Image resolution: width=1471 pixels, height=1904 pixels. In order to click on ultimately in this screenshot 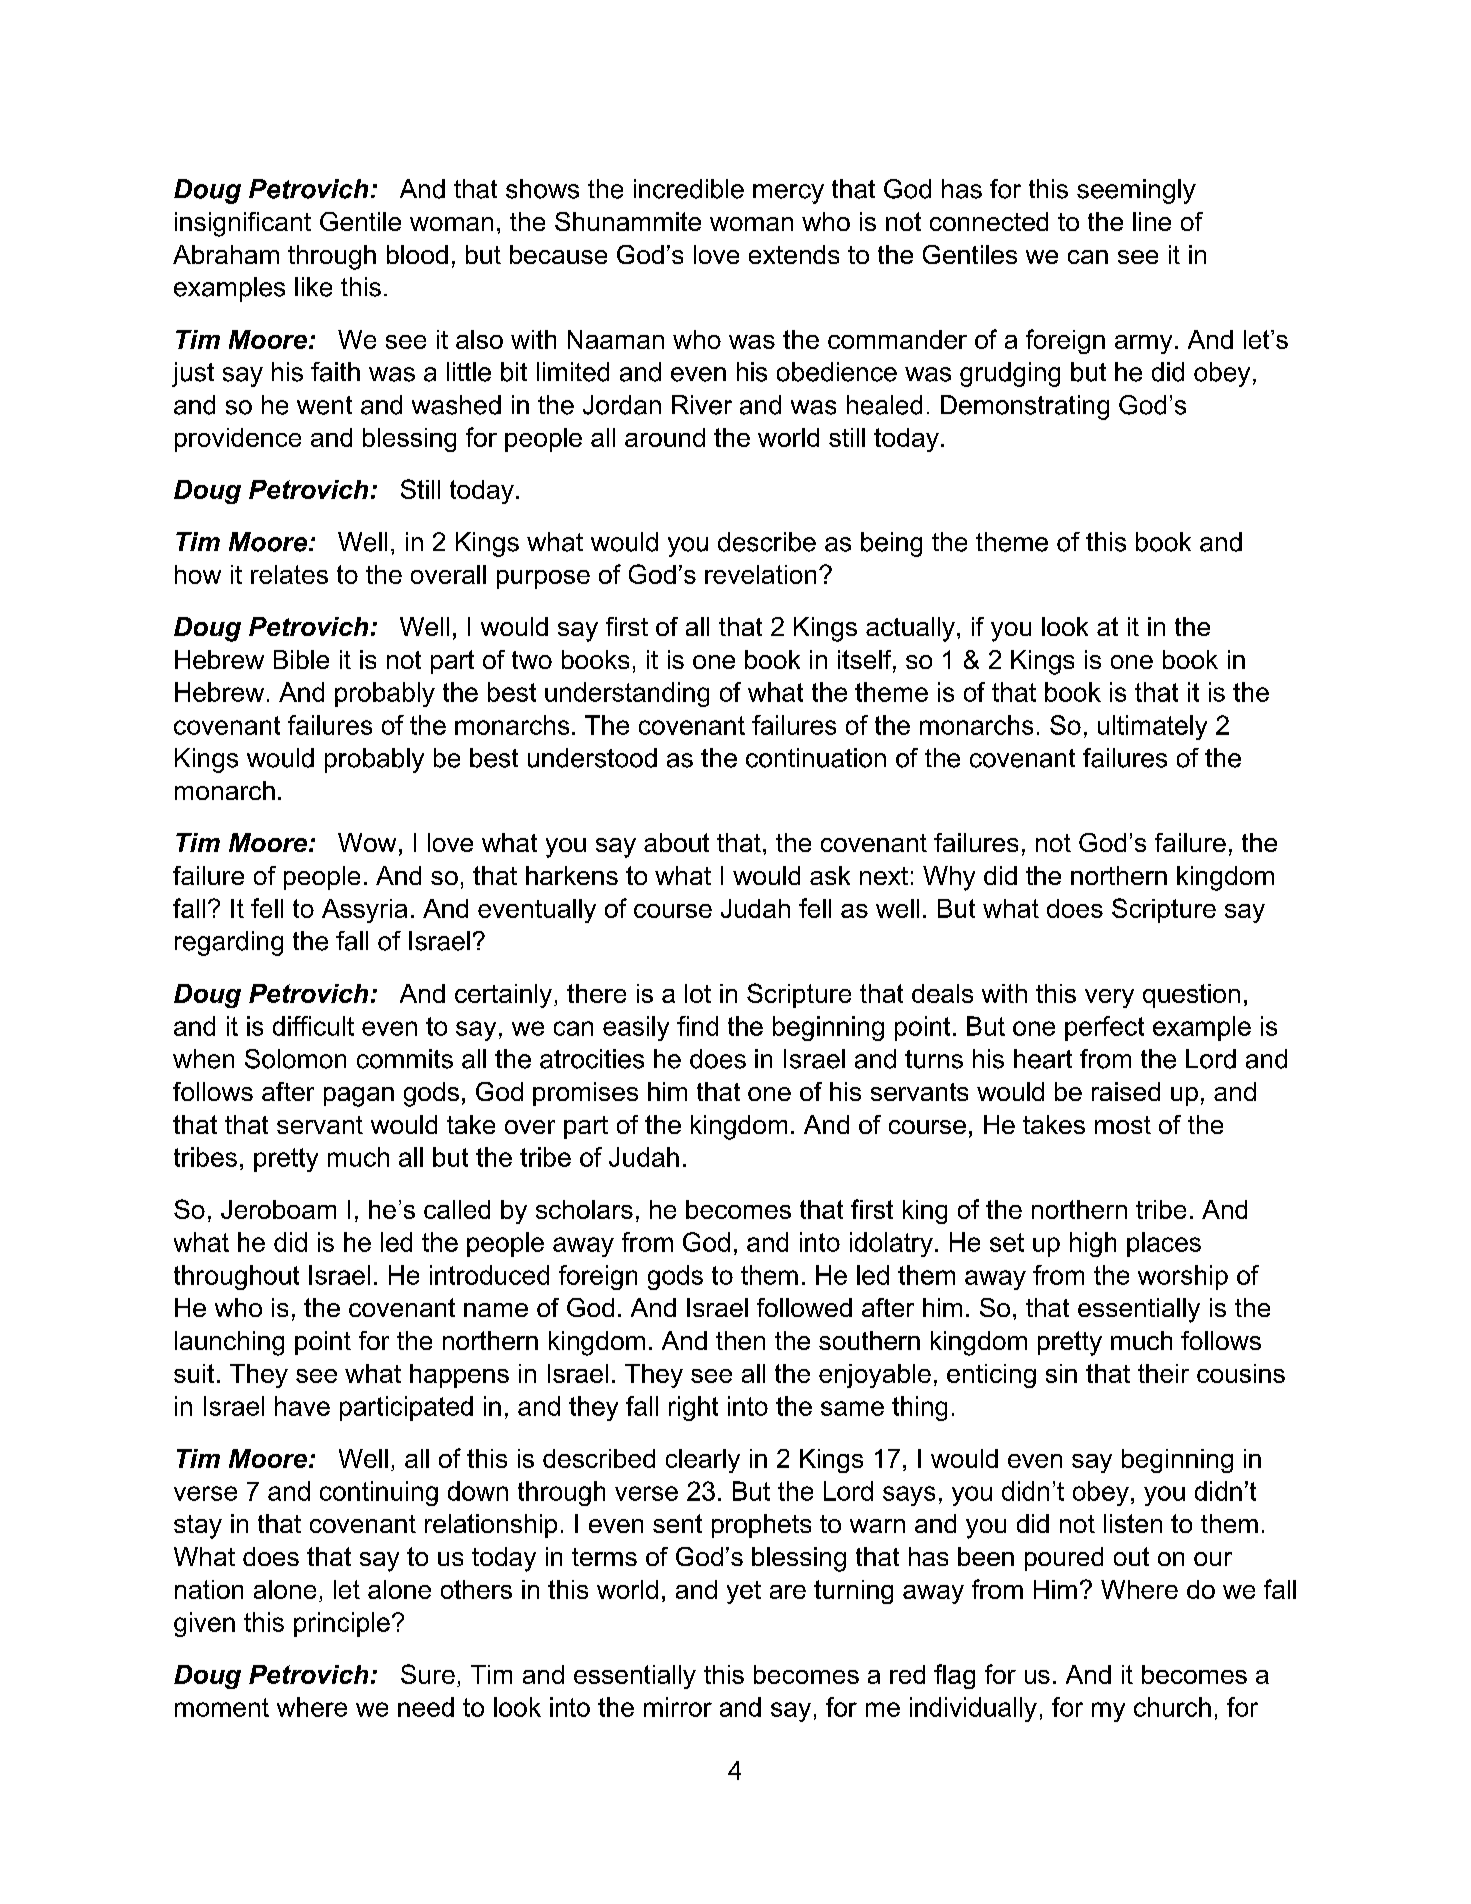, I will do `click(1152, 727)`.
